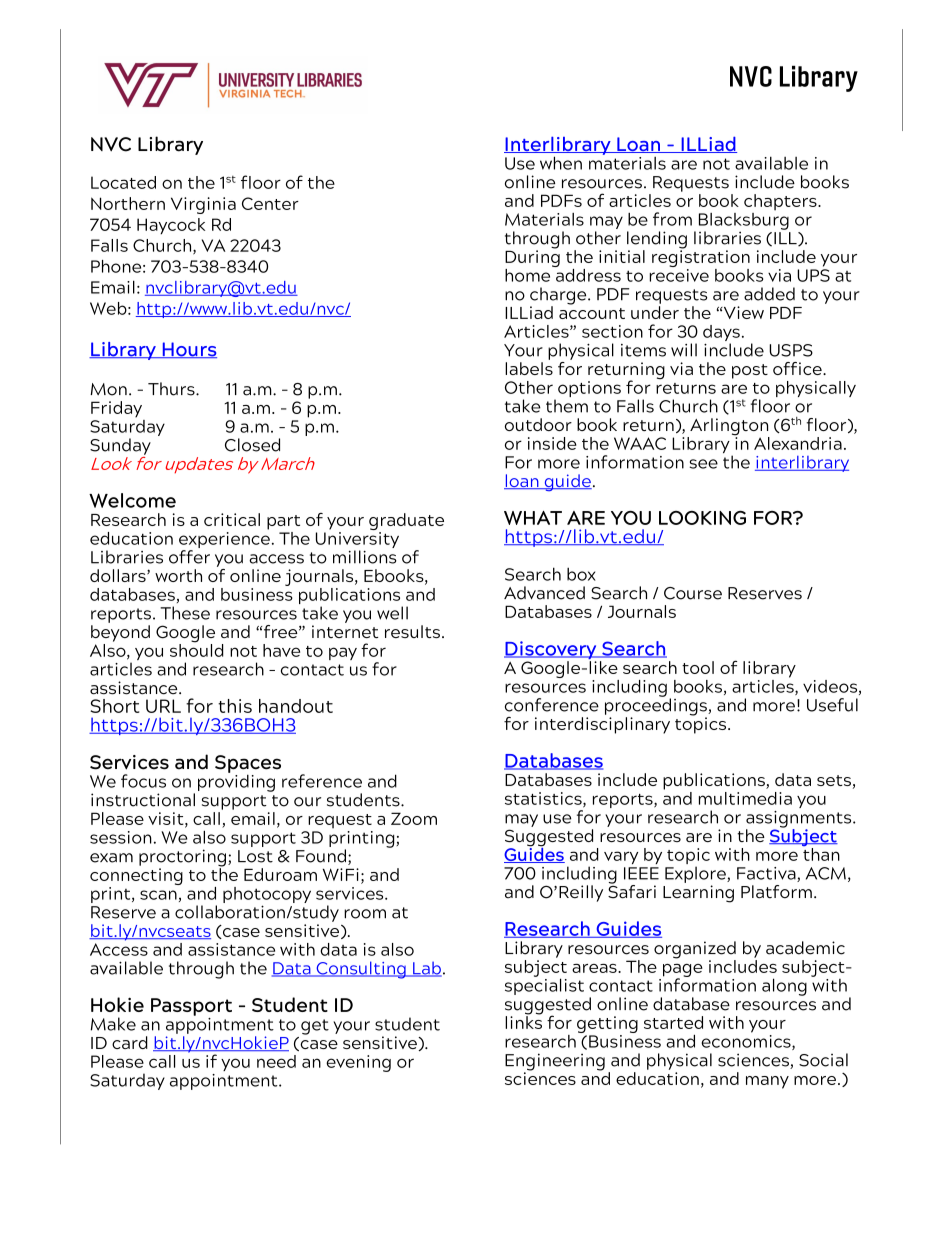  Describe the element at coordinates (693, 593) in the screenshot. I see `Course` at that location.
